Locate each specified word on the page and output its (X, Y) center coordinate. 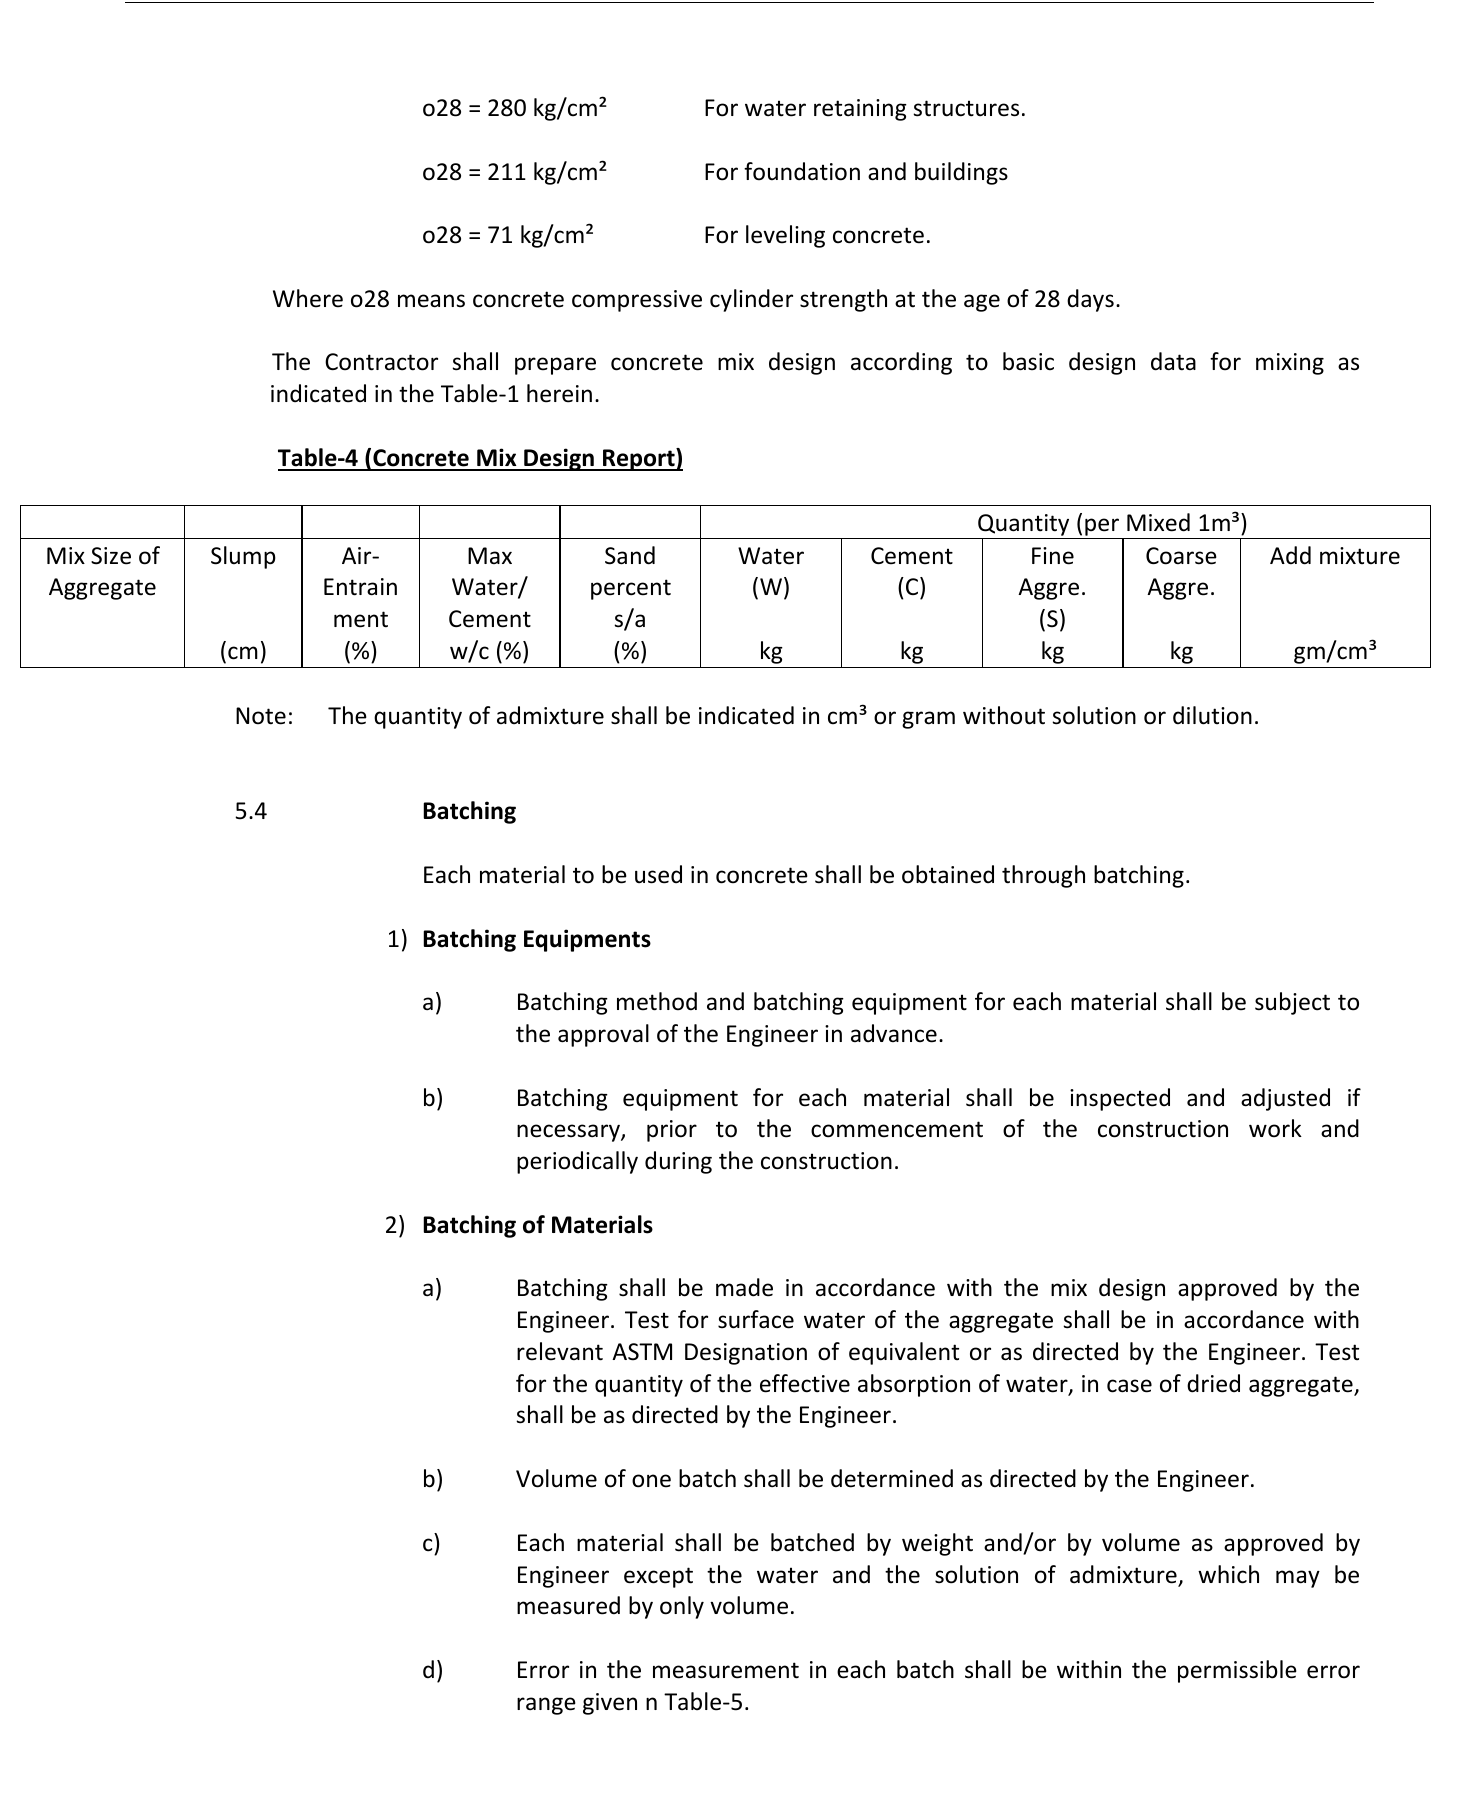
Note (261, 716)
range (546, 1706)
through (1043, 876)
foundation (802, 171)
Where (308, 298)
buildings (961, 173)
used (658, 874)
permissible (1237, 1671)
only (682, 1607)
